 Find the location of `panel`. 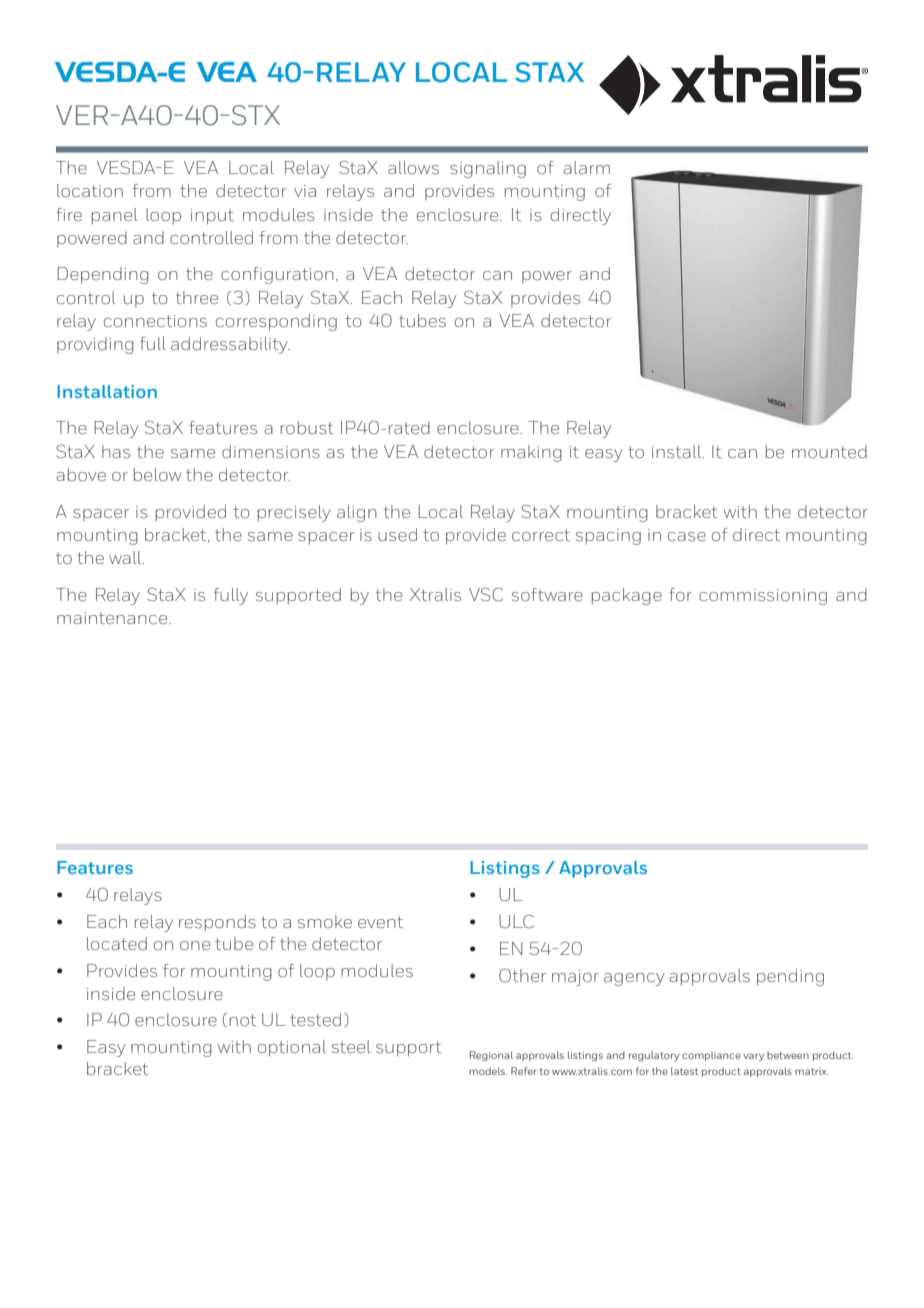

panel is located at coordinates (115, 216).
